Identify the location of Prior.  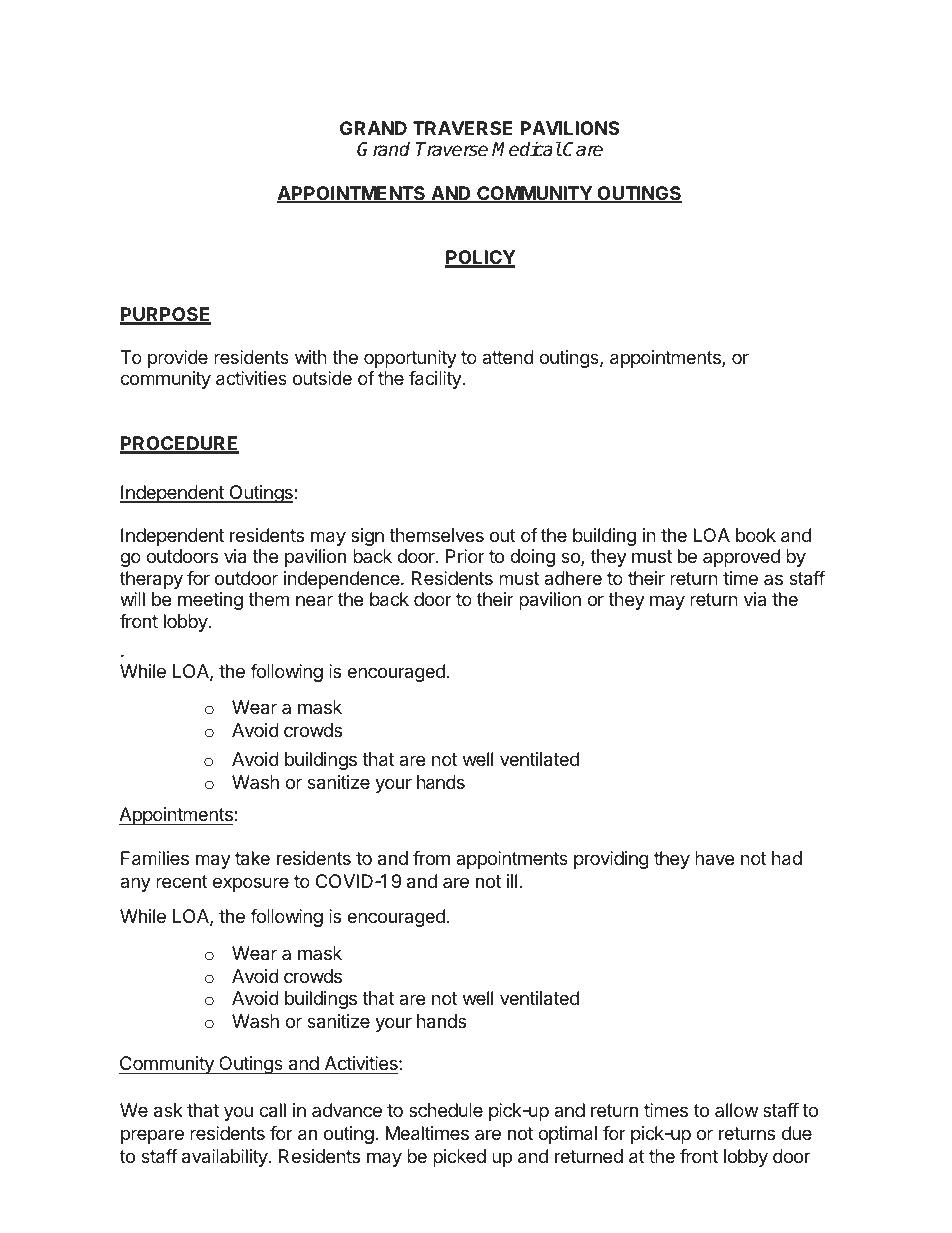
(465, 556).
